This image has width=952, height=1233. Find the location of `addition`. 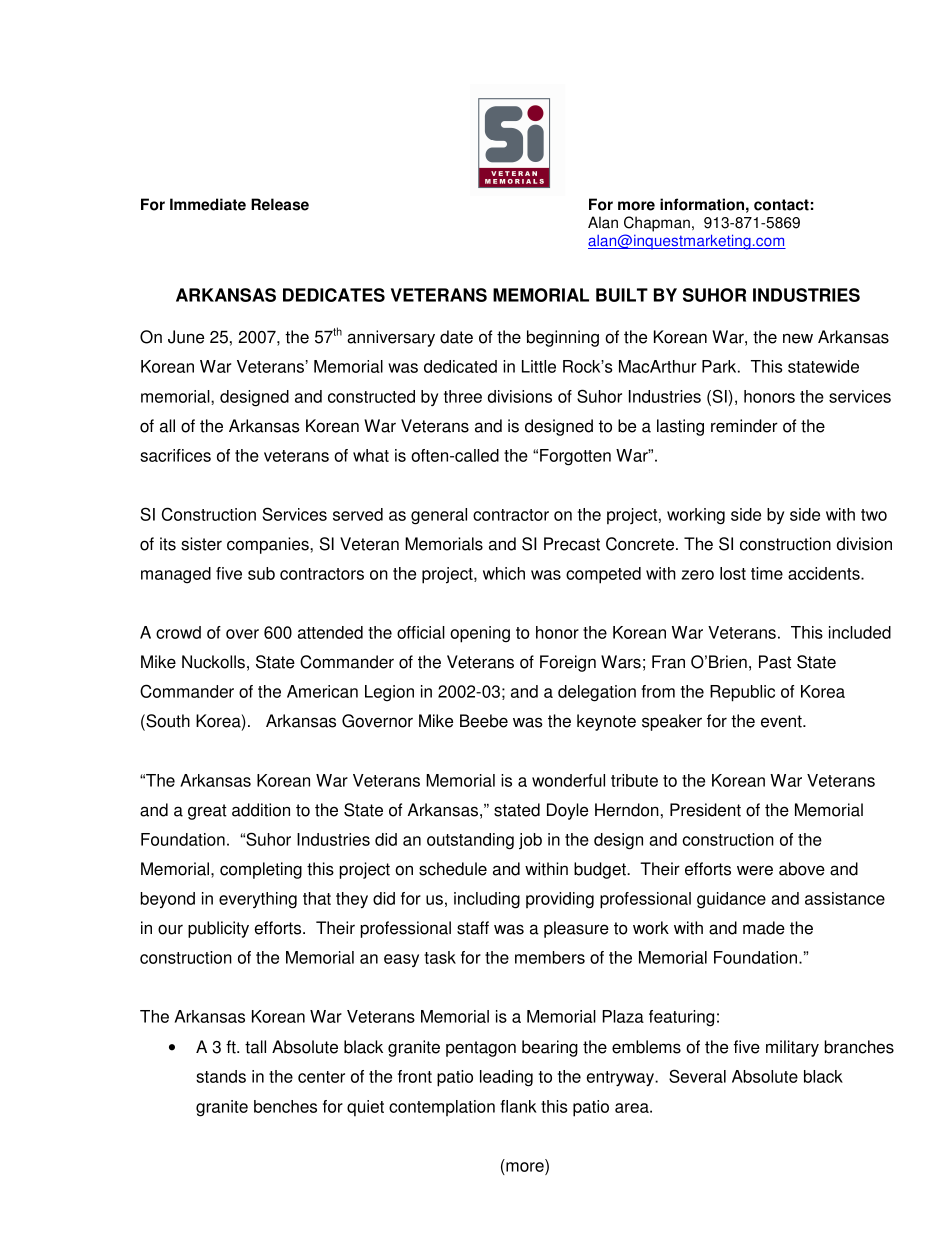

addition is located at coordinates (261, 810).
